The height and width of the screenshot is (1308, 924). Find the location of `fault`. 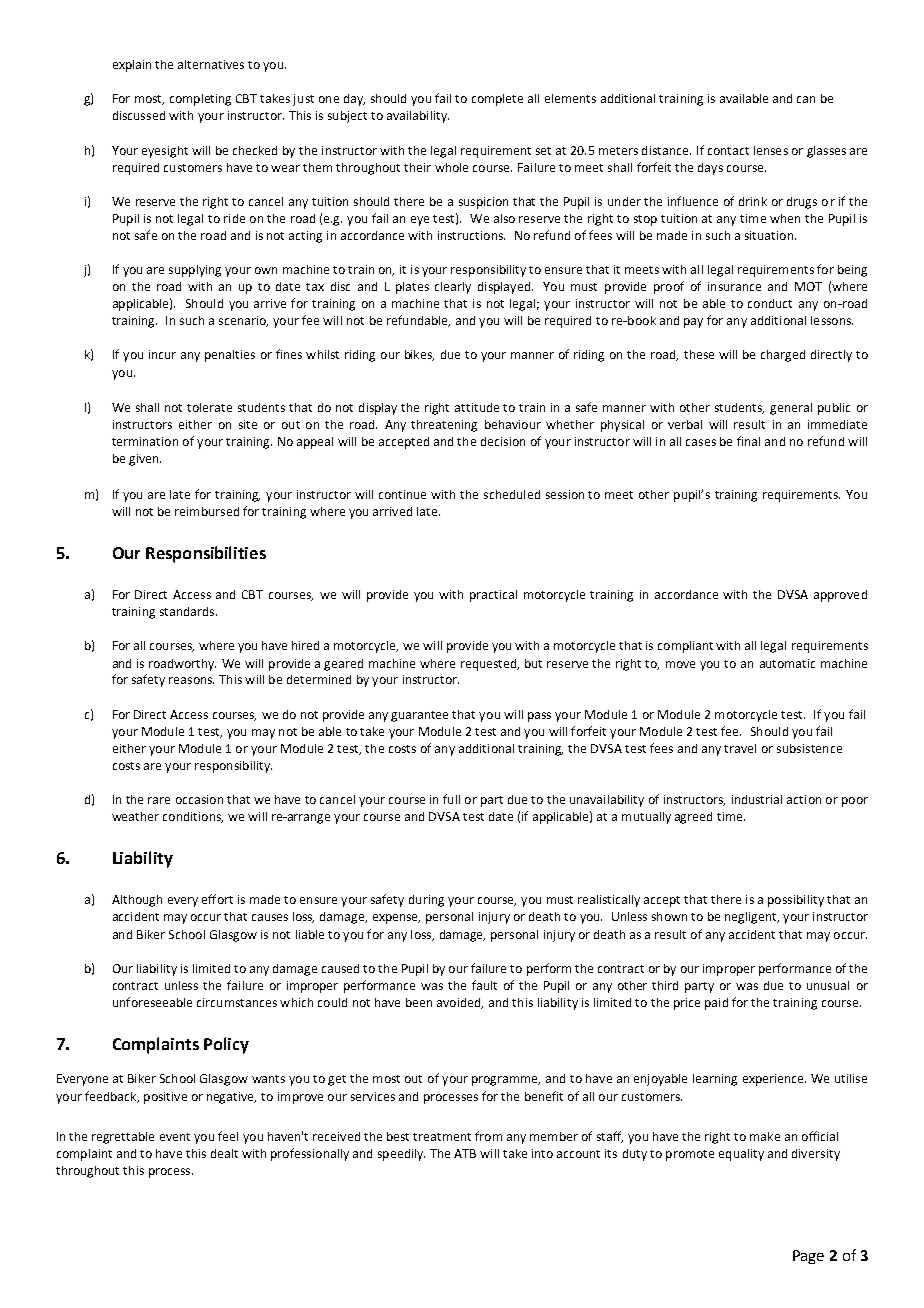

fault is located at coordinates (484, 985).
